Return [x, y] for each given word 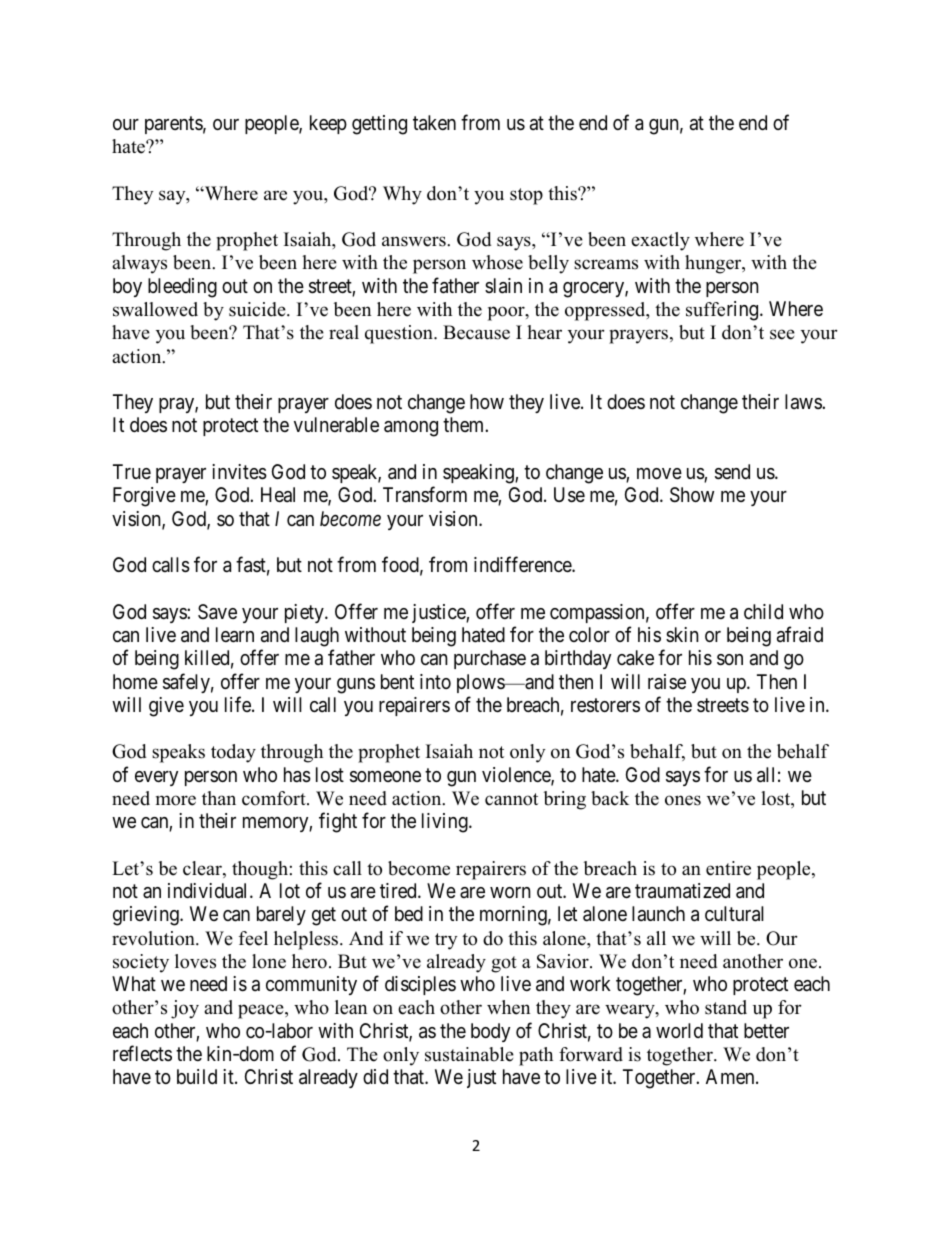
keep [328, 124]
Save [217, 612]
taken [434, 123]
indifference [523, 564]
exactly [660, 241]
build [197, 1076]
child [763, 611]
